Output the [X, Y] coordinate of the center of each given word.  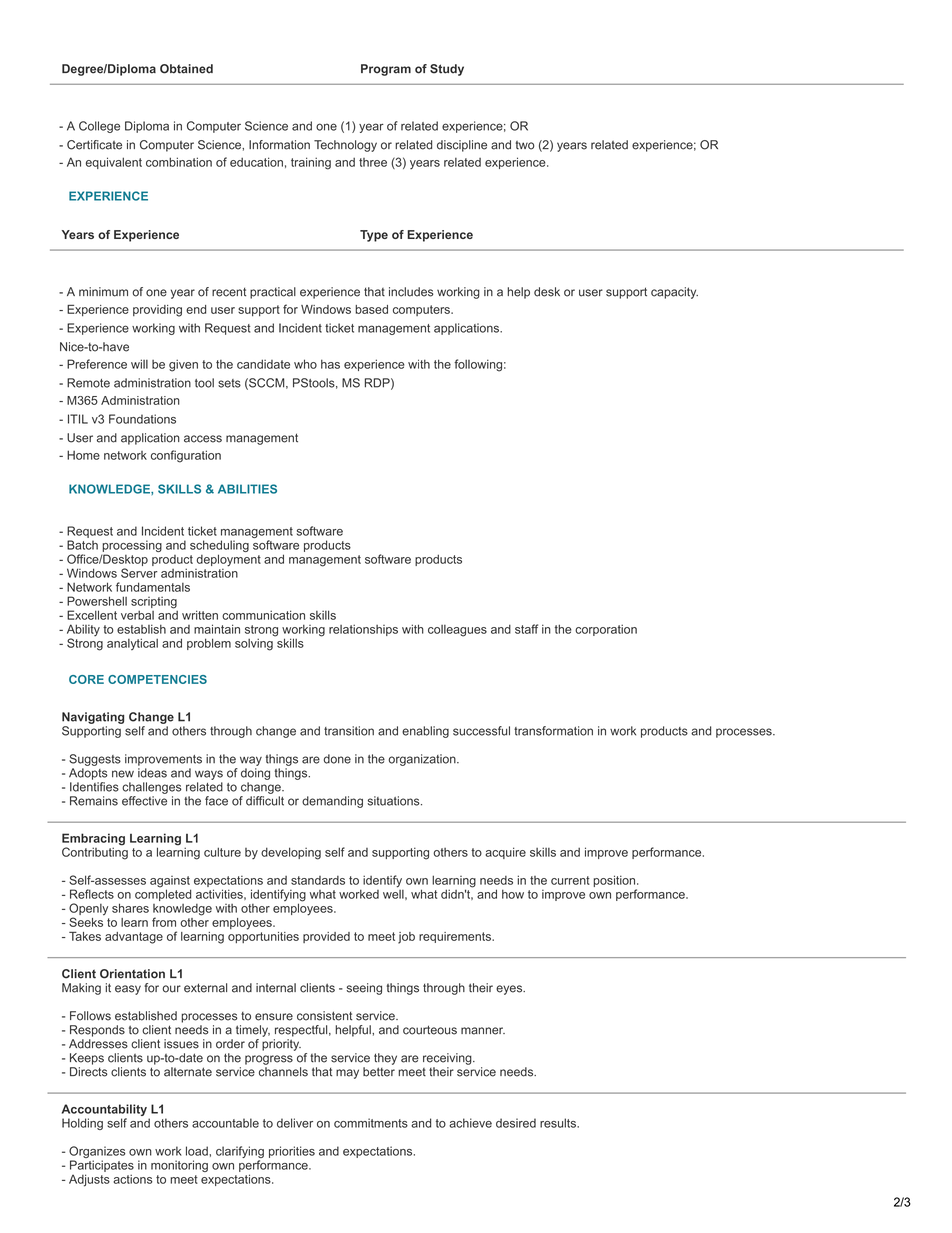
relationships [363, 630]
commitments [371, 1123]
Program [386, 70]
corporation [606, 630]
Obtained [186, 69]
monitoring [179, 1166]
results [559, 1123]
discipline [462, 146]
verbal [137, 615]
